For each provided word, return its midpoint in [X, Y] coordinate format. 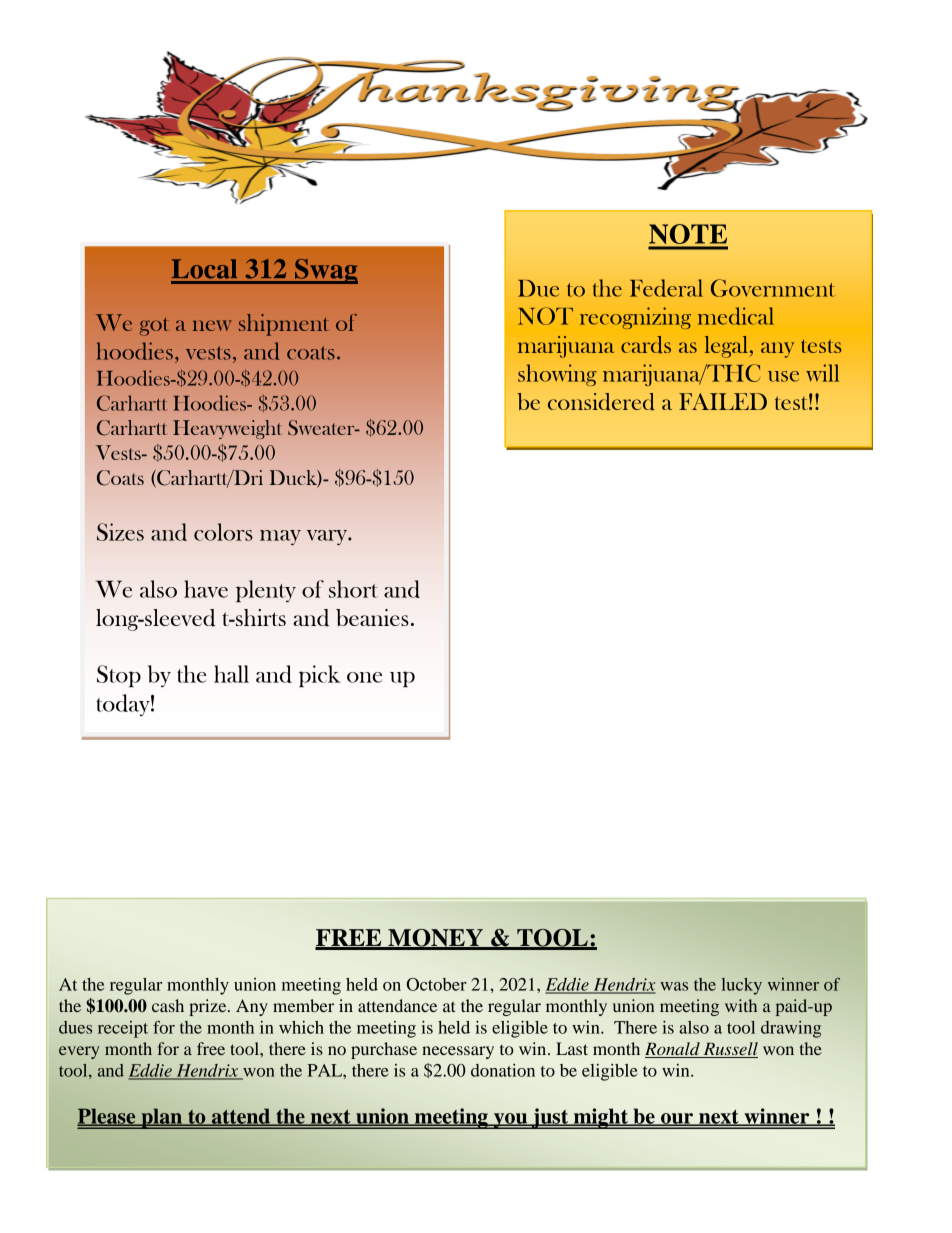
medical [736, 316]
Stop [119, 676]
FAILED [723, 401]
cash [168, 1005]
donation [503, 1070]
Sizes [120, 532]
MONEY [435, 939]
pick [320, 676]
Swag [325, 271]
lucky [741, 986]
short [353, 589]
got [154, 327]
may [280, 537]
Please [107, 1117]
